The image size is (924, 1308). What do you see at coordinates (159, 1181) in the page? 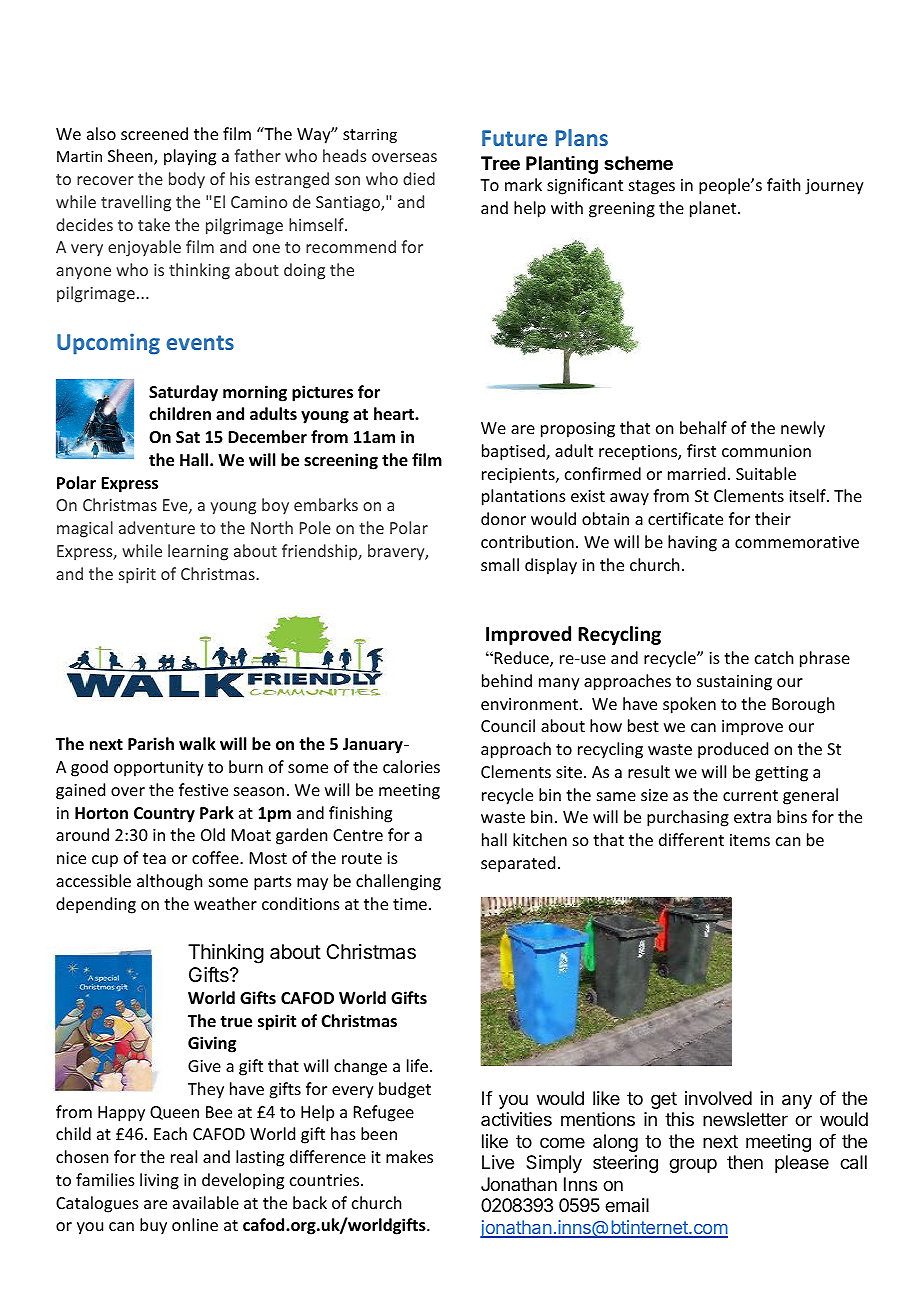
I see `living` at bounding box center [159, 1181].
